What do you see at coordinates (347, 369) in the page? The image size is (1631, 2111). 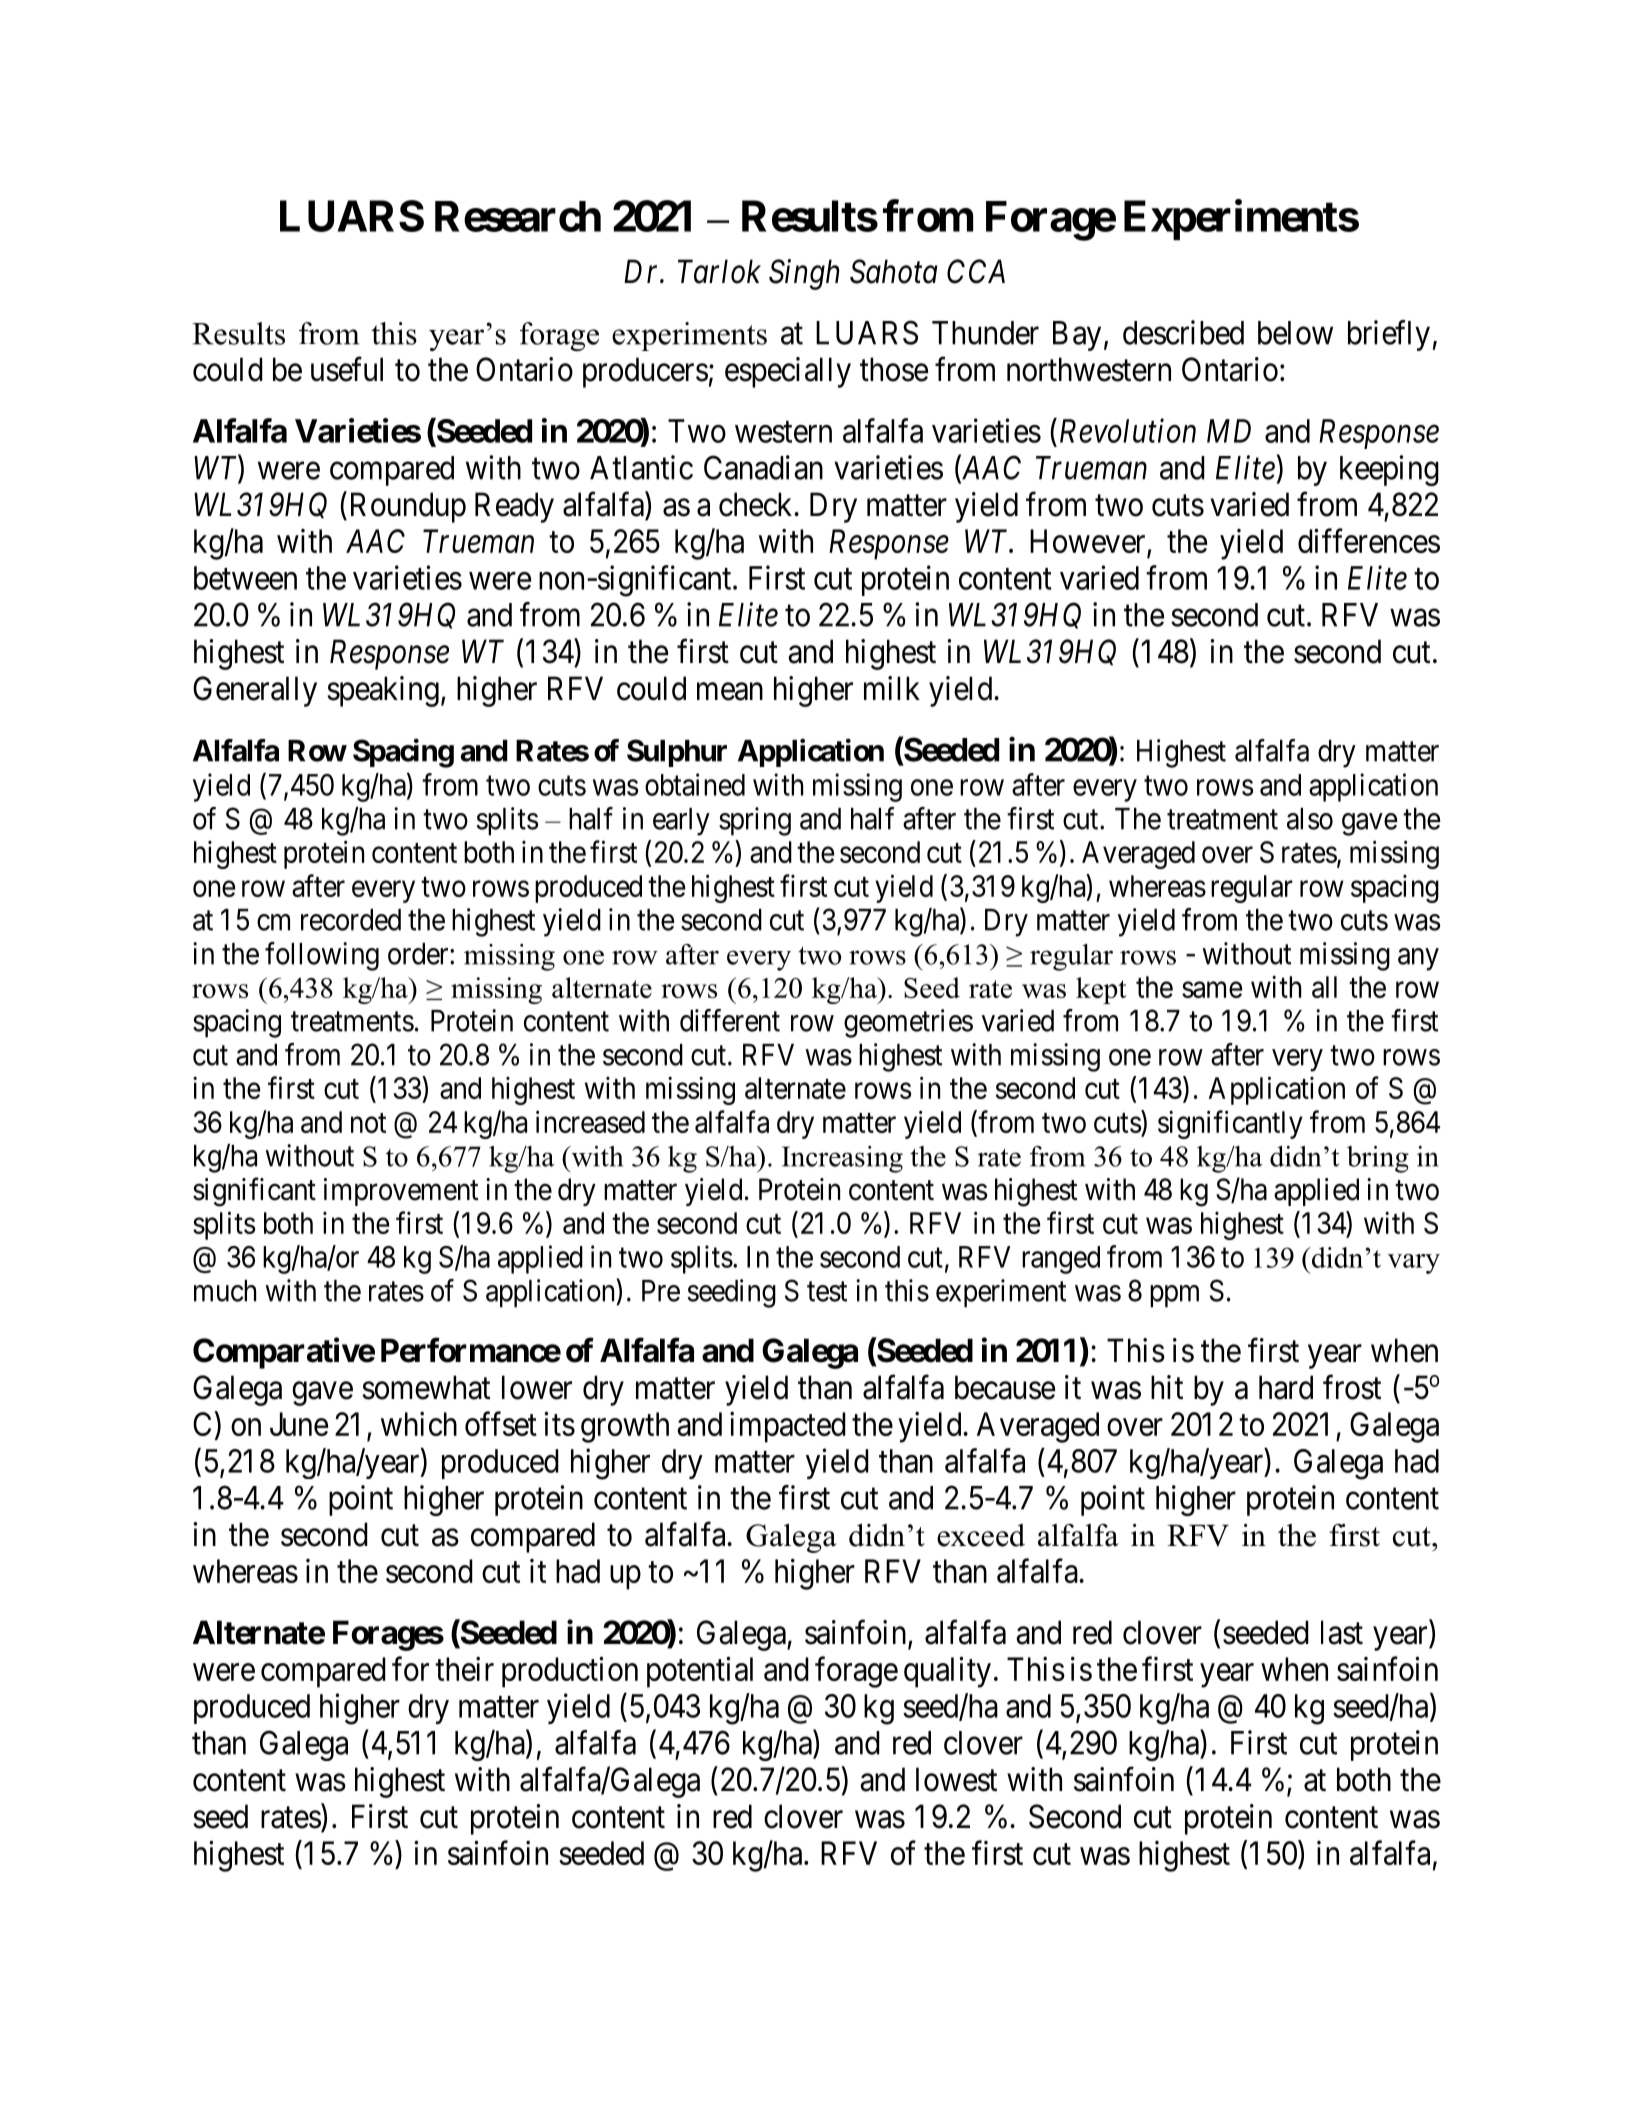 I see `useful` at bounding box center [347, 369].
